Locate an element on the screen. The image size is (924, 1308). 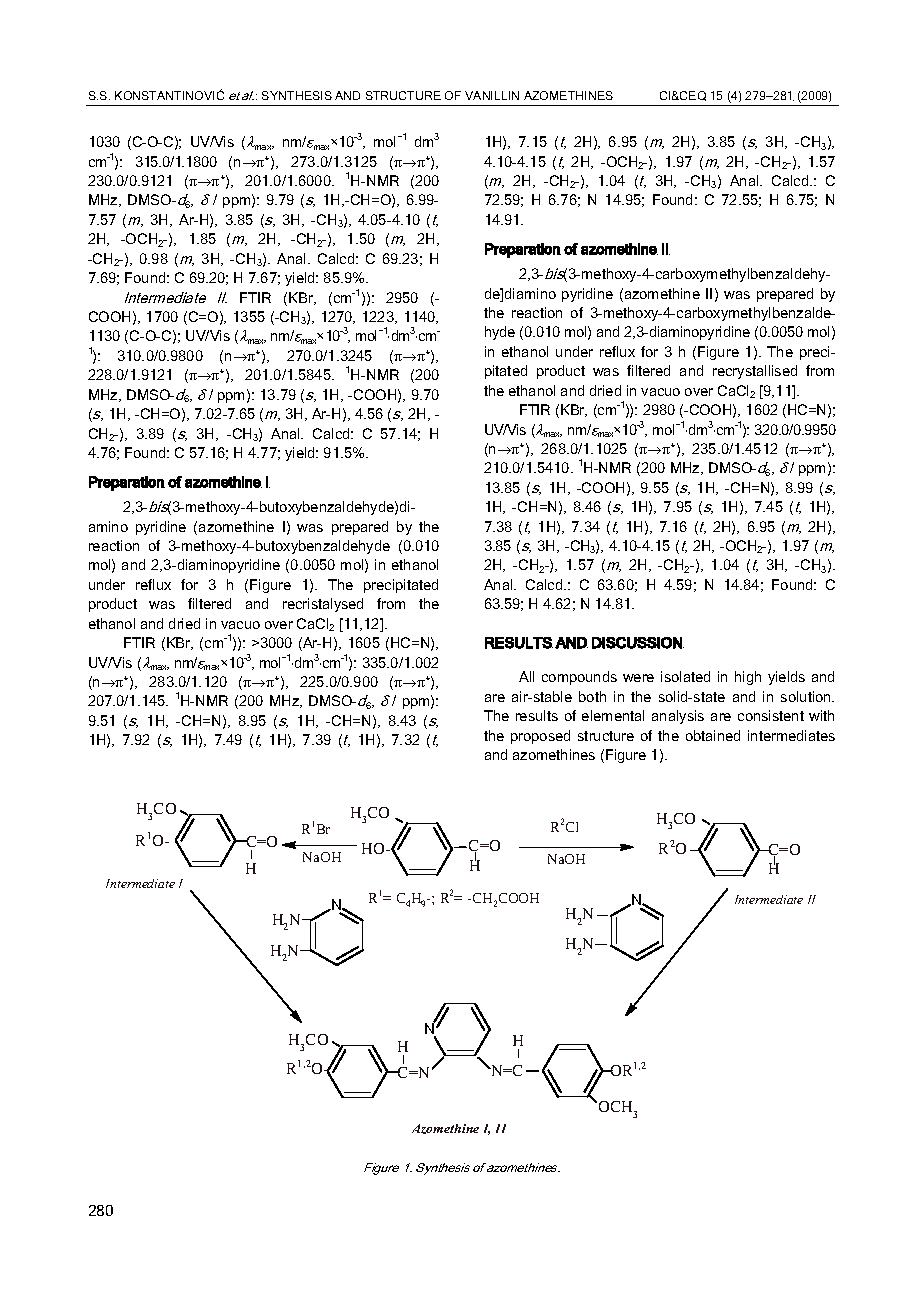
DISCUSSION is located at coordinates (638, 643).
